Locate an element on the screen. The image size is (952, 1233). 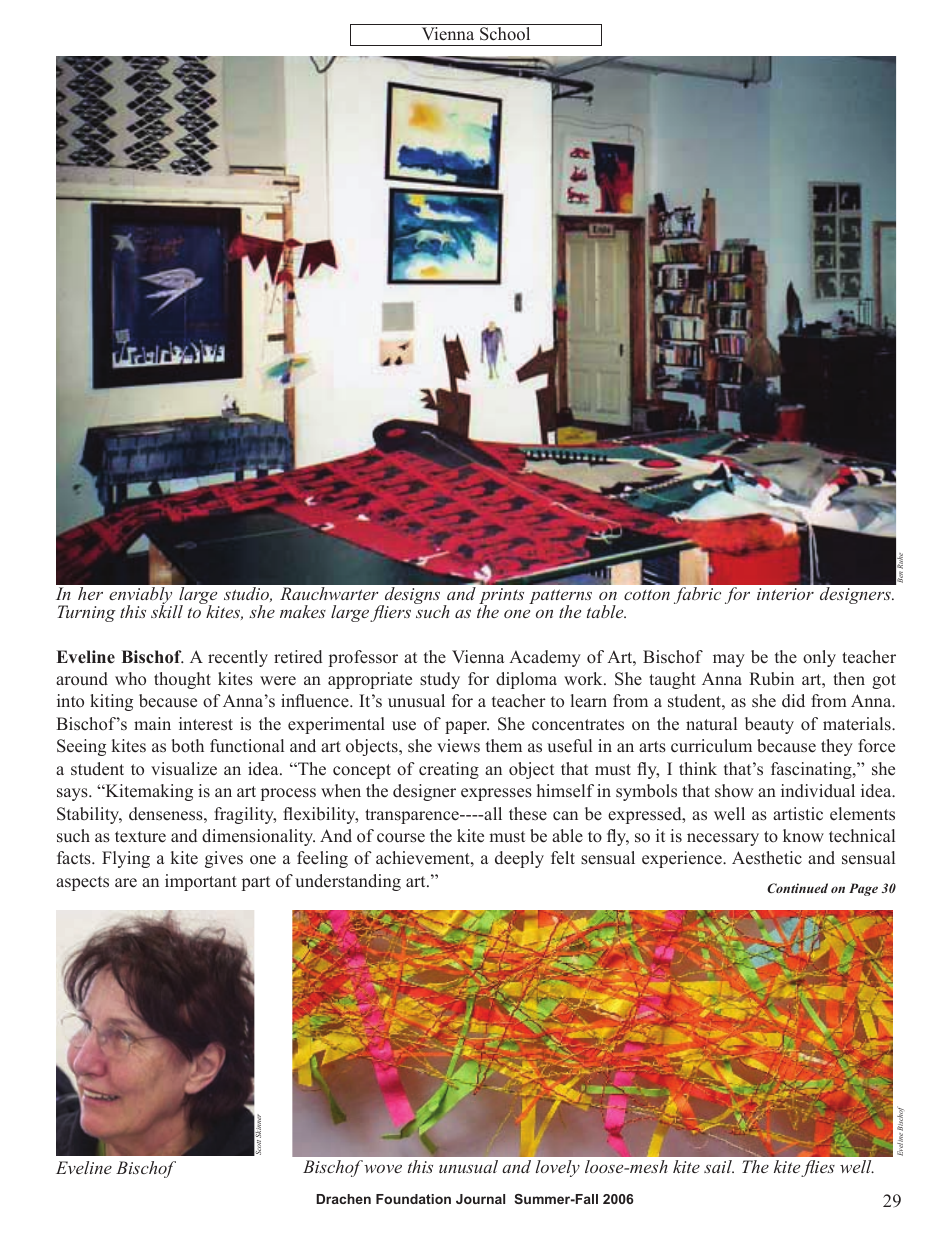
Continued is located at coordinates (797, 888).
